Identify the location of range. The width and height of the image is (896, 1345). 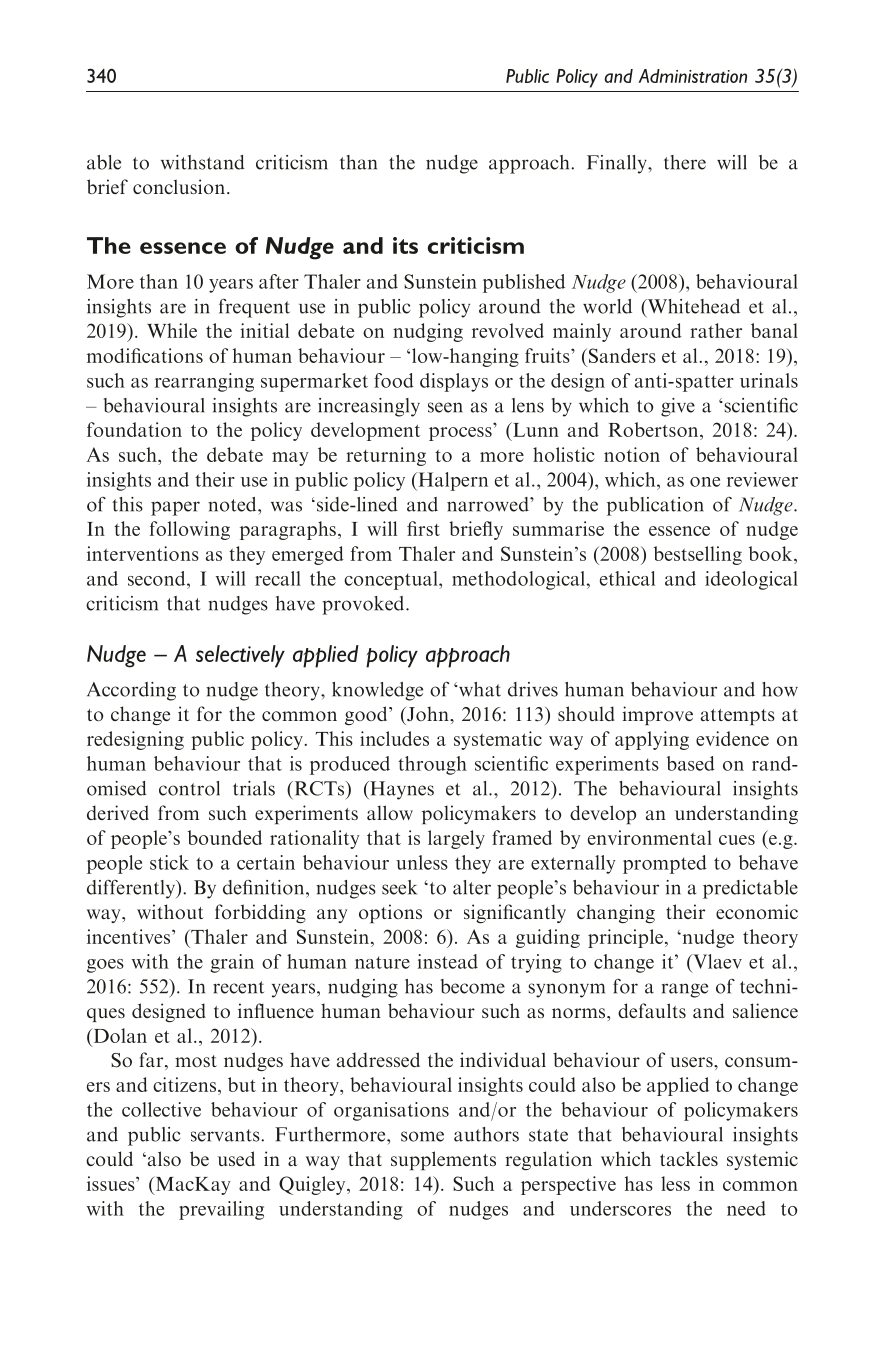
(685, 990).
